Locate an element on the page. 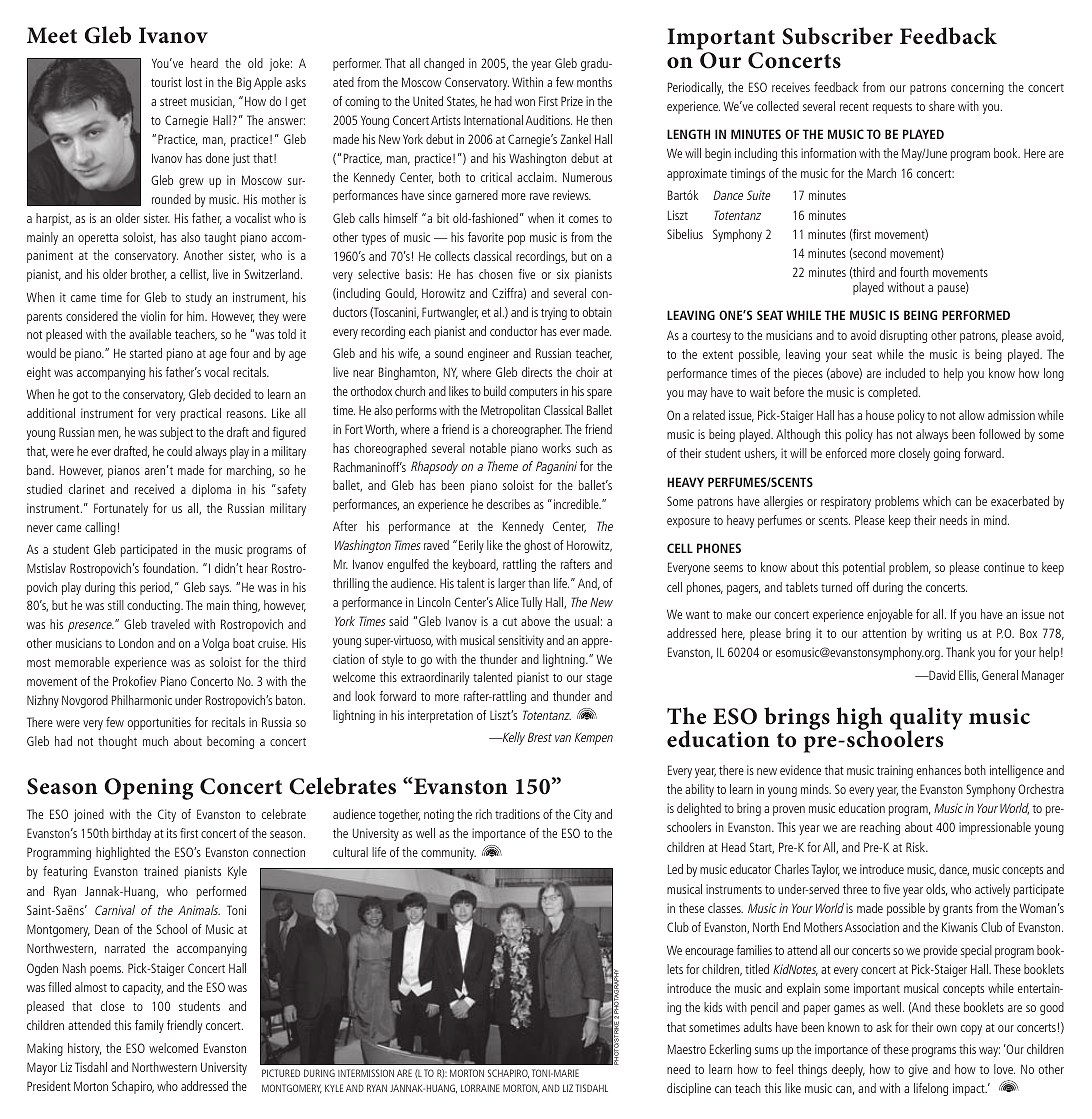  foundation is located at coordinates (170, 568).
